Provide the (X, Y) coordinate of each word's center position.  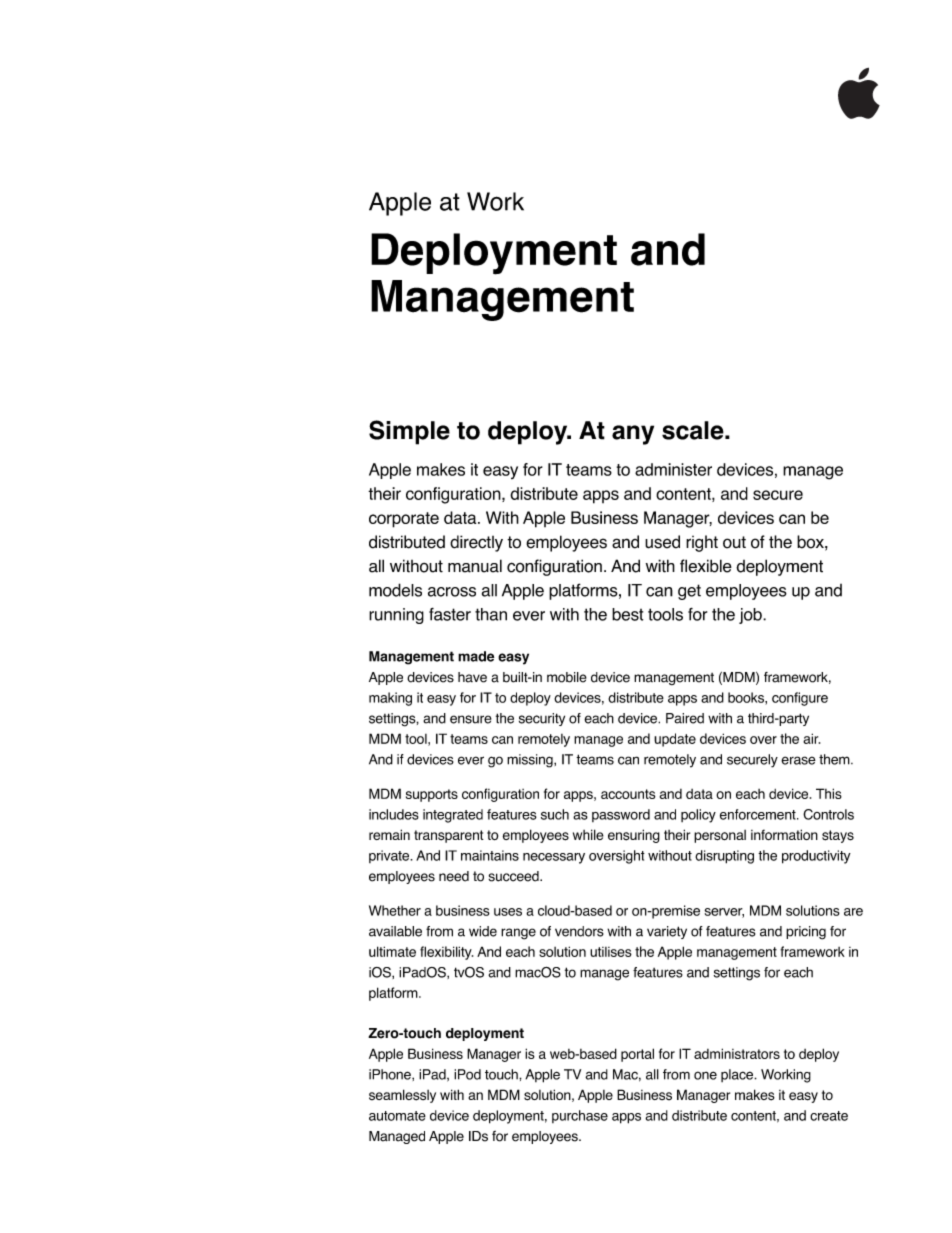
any (633, 435)
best (627, 614)
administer (673, 469)
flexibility (446, 953)
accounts (628, 794)
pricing (806, 933)
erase (798, 760)
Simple (409, 432)
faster (450, 614)
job (751, 616)
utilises (611, 952)
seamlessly (402, 1096)
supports (432, 795)
